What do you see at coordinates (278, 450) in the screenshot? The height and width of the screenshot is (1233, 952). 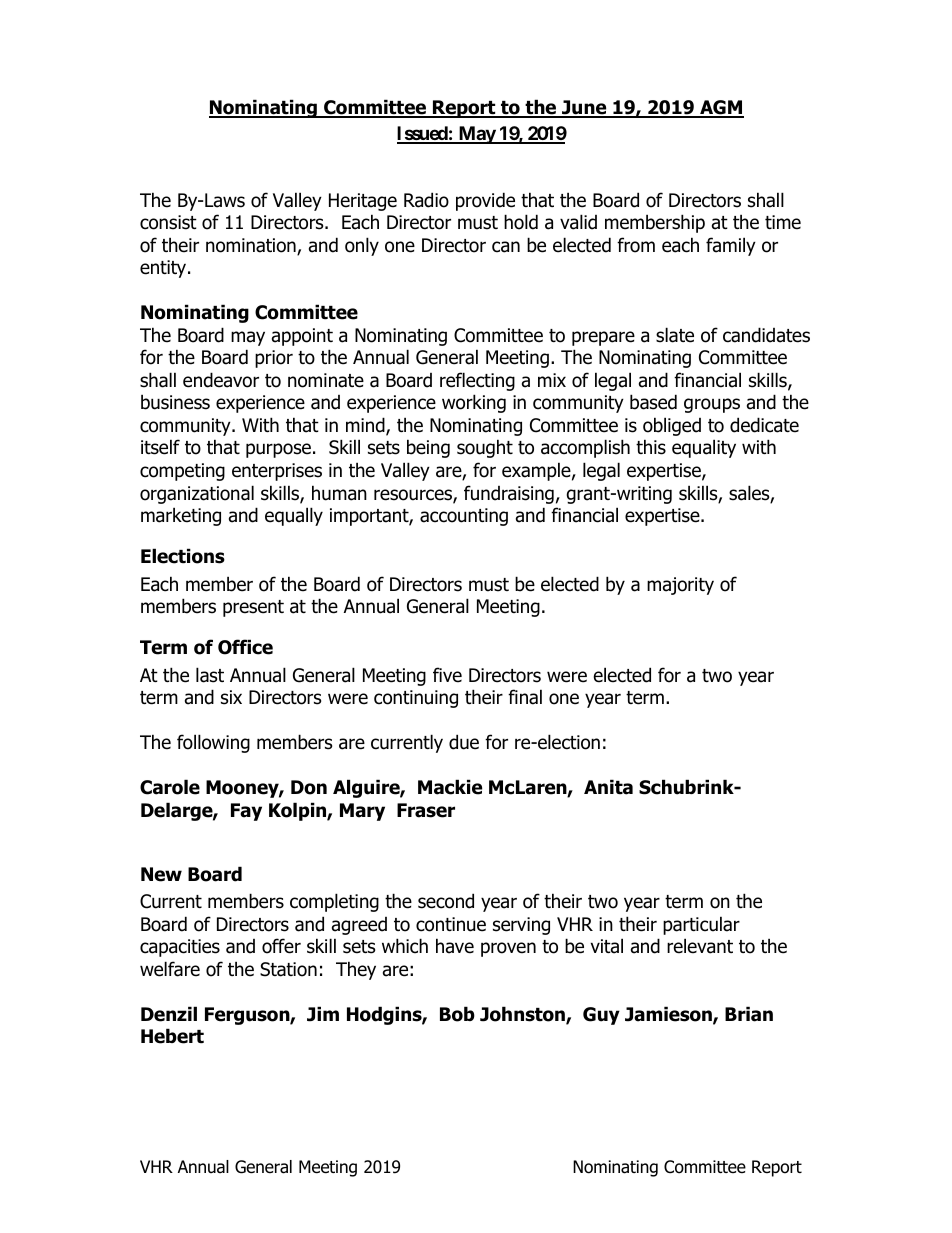 I see `purpose` at bounding box center [278, 450].
